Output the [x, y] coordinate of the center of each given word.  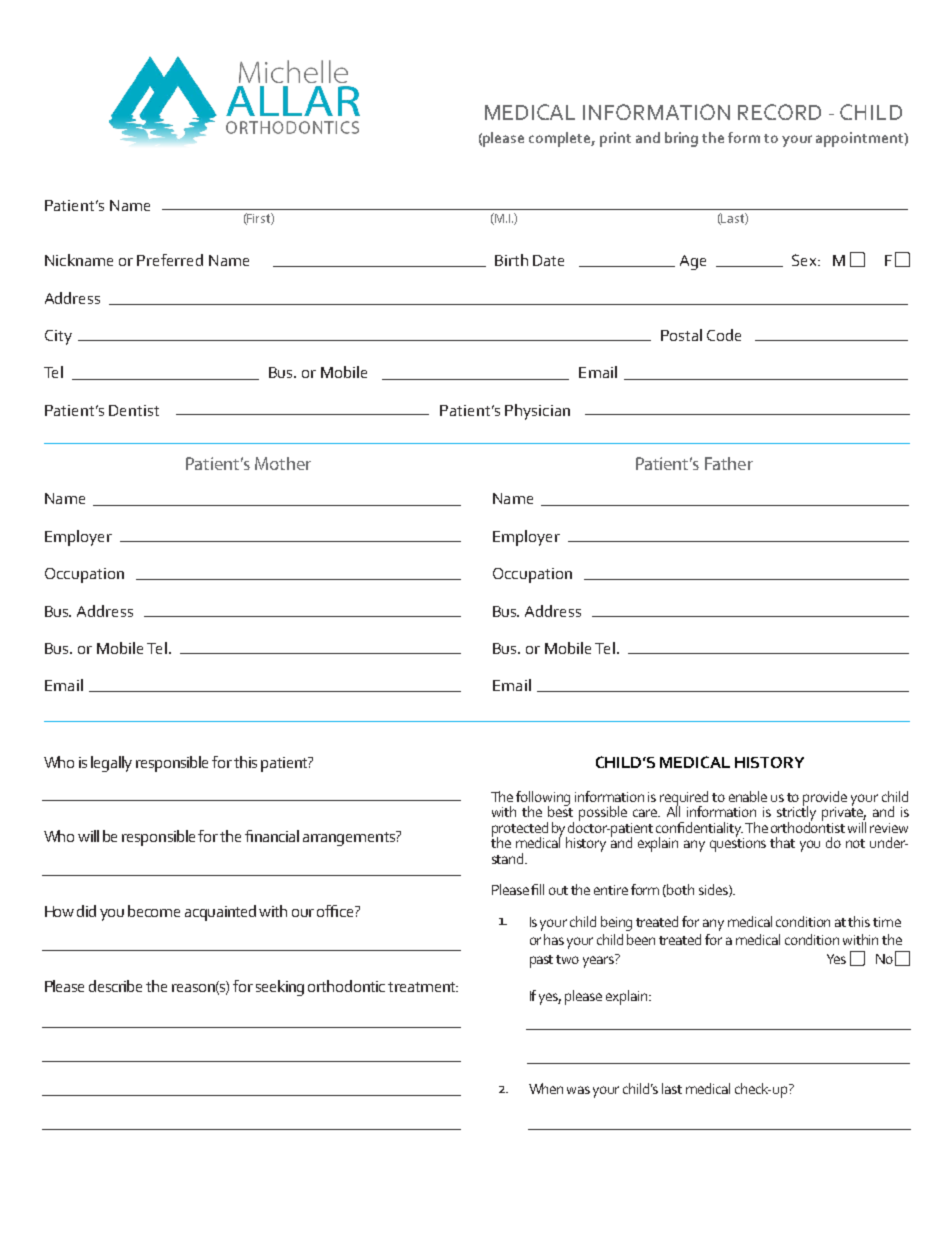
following [543, 799]
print [615, 139]
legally [111, 764]
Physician [537, 412]
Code [724, 335]
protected [520, 830]
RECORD [779, 112]
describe [115, 986]
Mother [283, 463]
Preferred [170, 260]
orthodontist [808, 826]
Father [729, 463]
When [546, 1088]
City [58, 337]
